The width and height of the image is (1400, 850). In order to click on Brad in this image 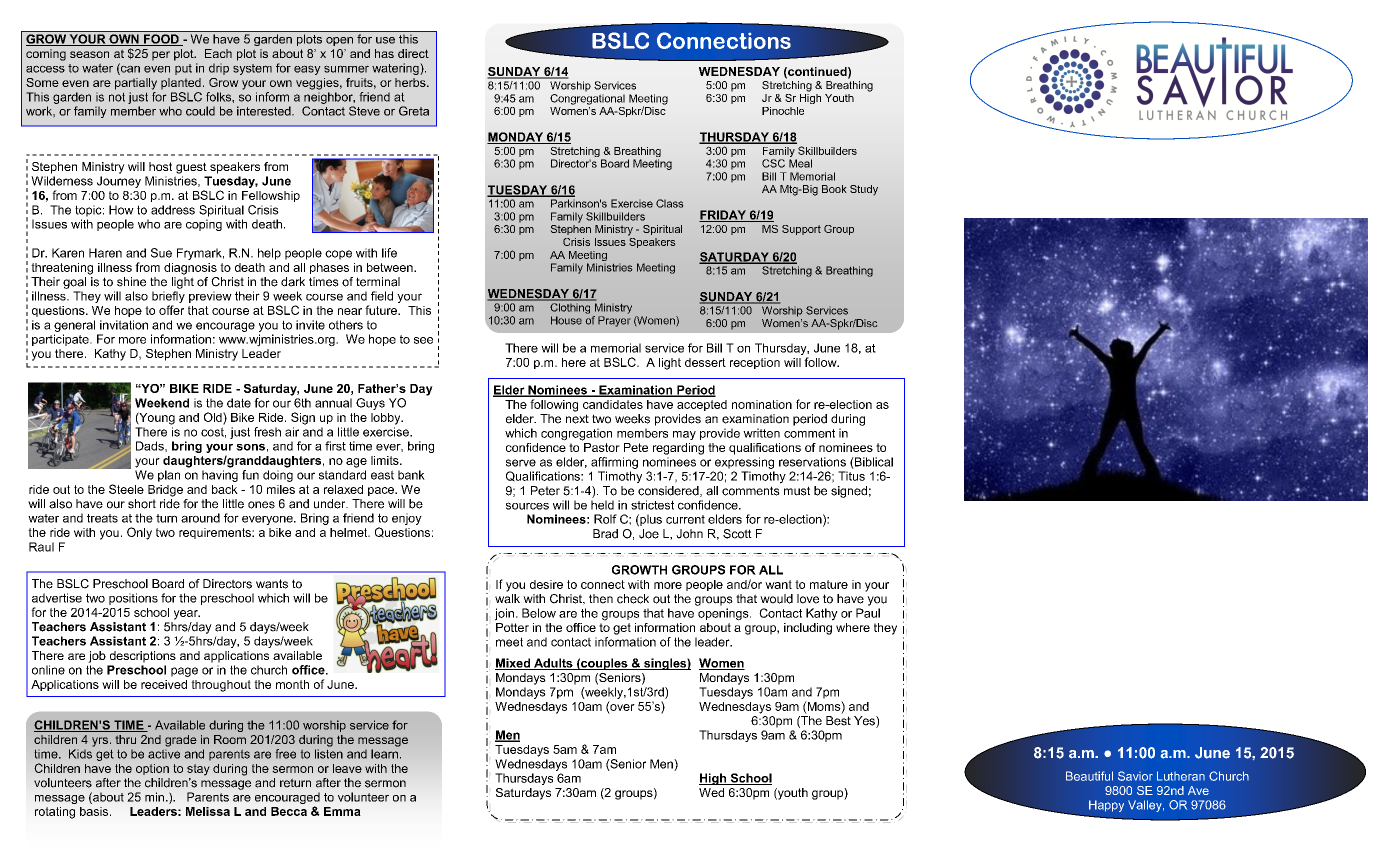, I will do `click(605, 534)`.
